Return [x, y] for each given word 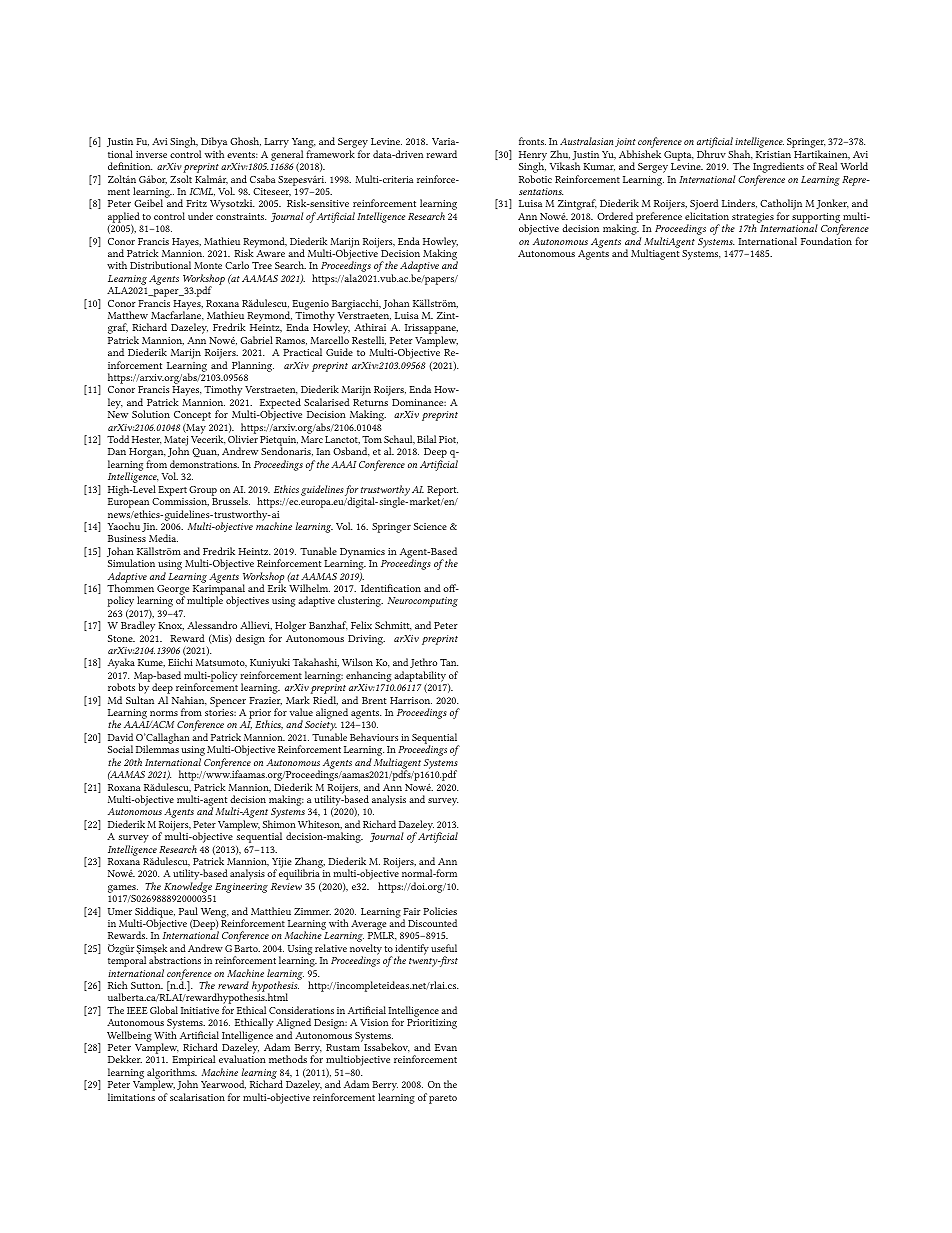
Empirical [193, 1062]
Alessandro [212, 625]
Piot [448, 440]
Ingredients [778, 169]
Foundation [826, 241]
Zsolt [181, 179]
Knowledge [188, 887]
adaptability [420, 677]
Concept [192, 417]
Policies [440, 911]
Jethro [423, 663]
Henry [533, 157]
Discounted [432, 923]
